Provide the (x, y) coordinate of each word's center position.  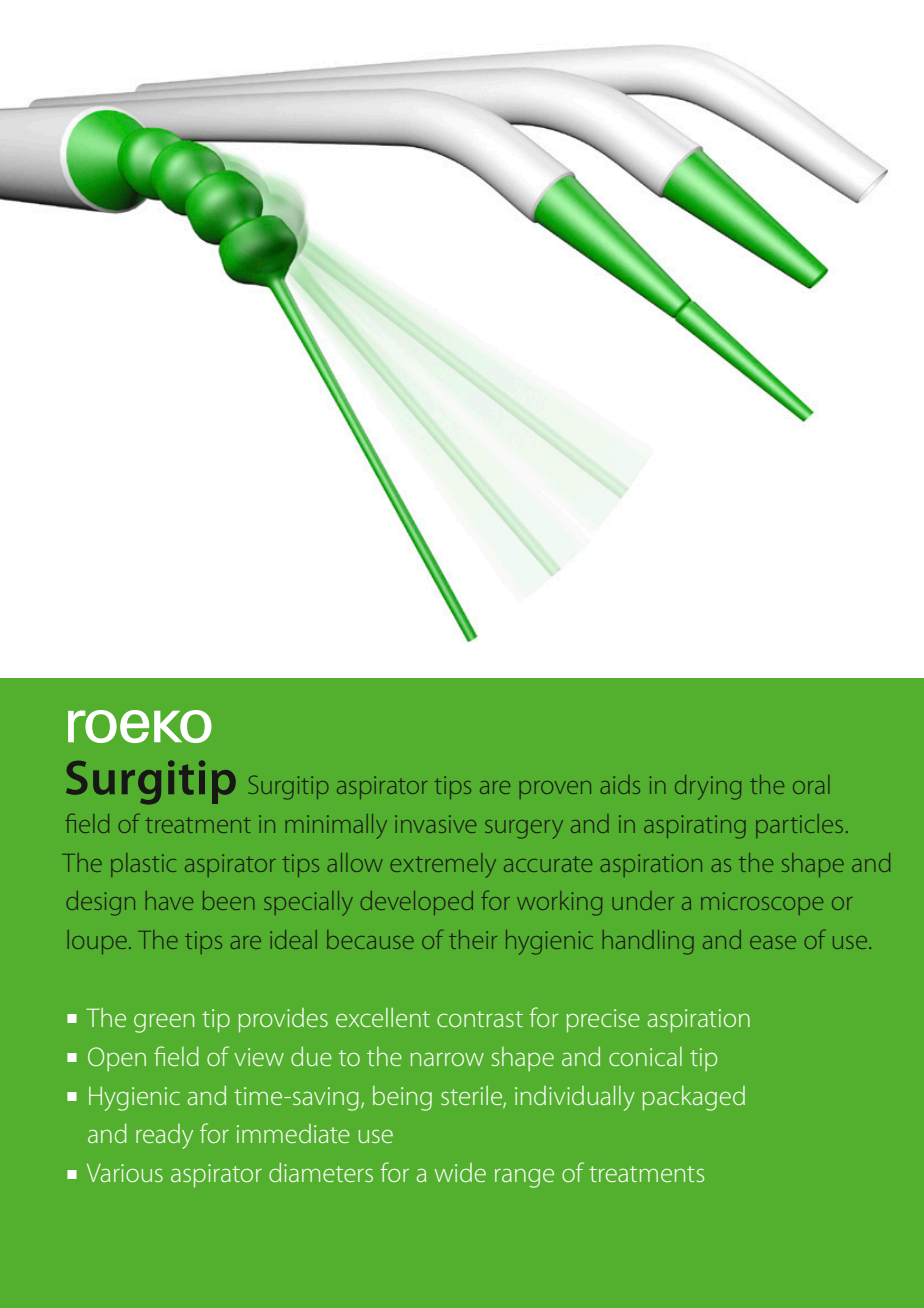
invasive (435, 824)
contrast (480, 1019)
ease (773, 942)
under (643, 900)
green (164, 1023)
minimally (336, 826)
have (169, 900)
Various (125, 1173)
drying (708, 787)
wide (460, 1172)
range (524, 1178)
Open (117, 1059)
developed (417, 903)
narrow (447, 1059)
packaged (694, 1098)
